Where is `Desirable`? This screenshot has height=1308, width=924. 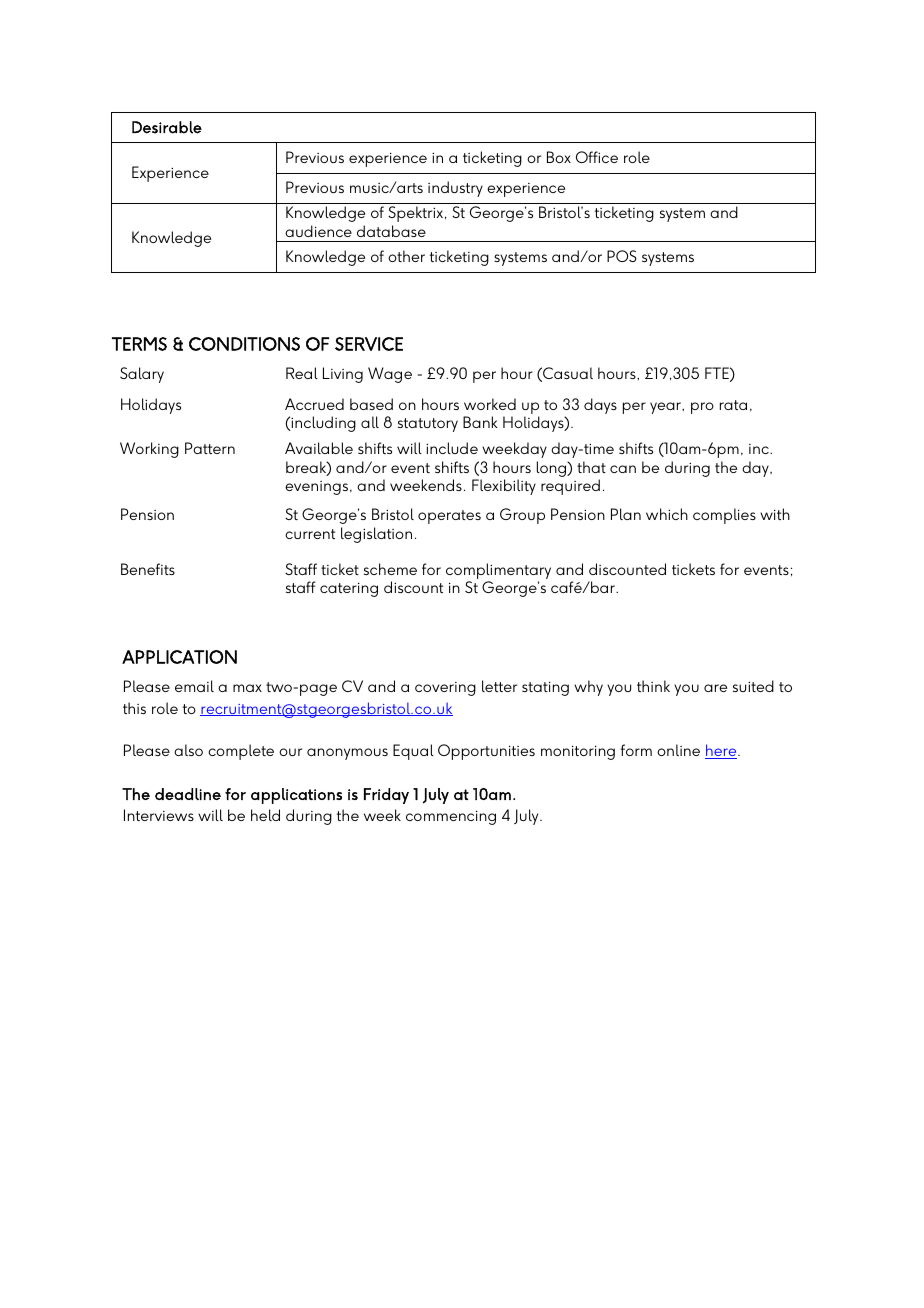
Desirable is located at coordinates (167, 127).
